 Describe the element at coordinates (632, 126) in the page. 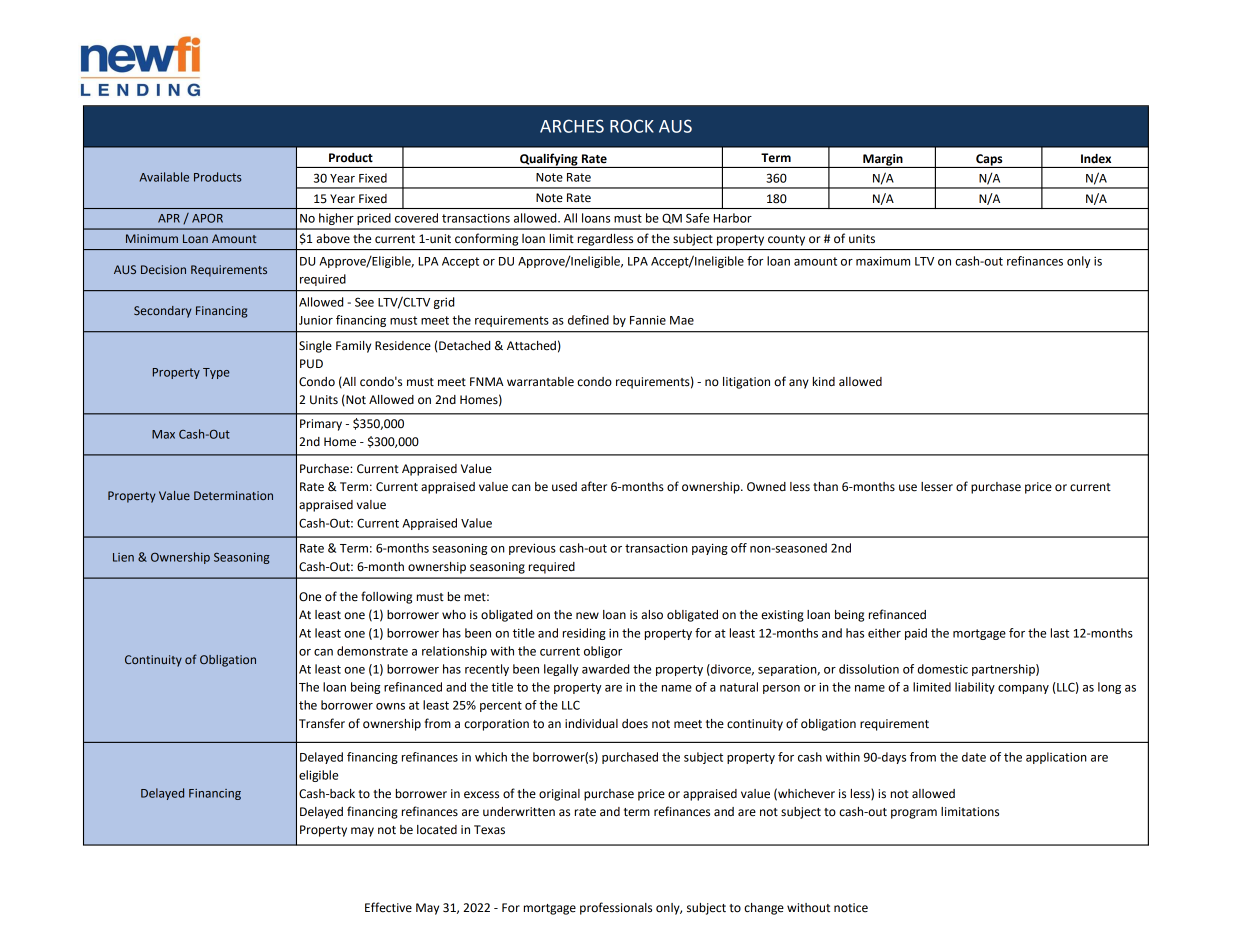

I see `ROCK` at that location.
